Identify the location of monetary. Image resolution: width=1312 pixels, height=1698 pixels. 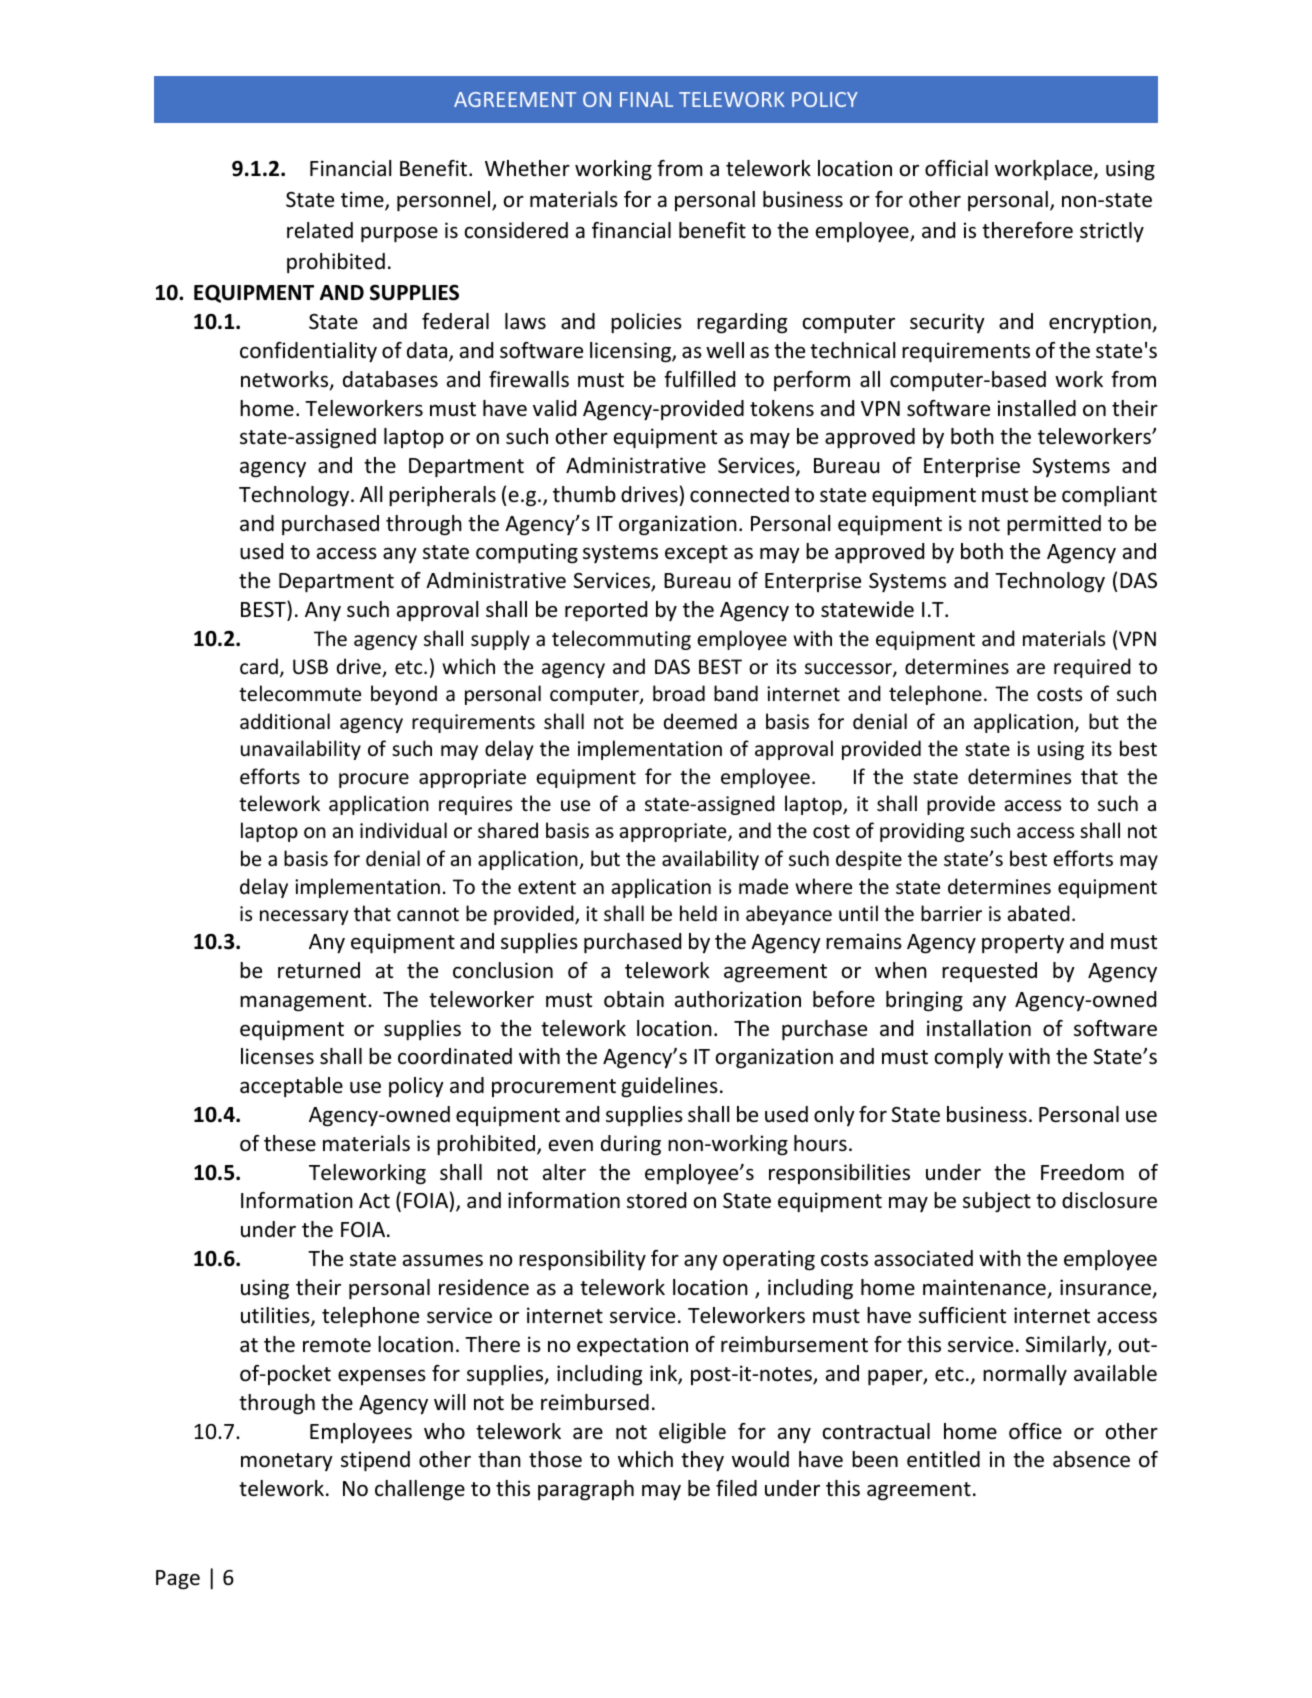
(287, 1462).
